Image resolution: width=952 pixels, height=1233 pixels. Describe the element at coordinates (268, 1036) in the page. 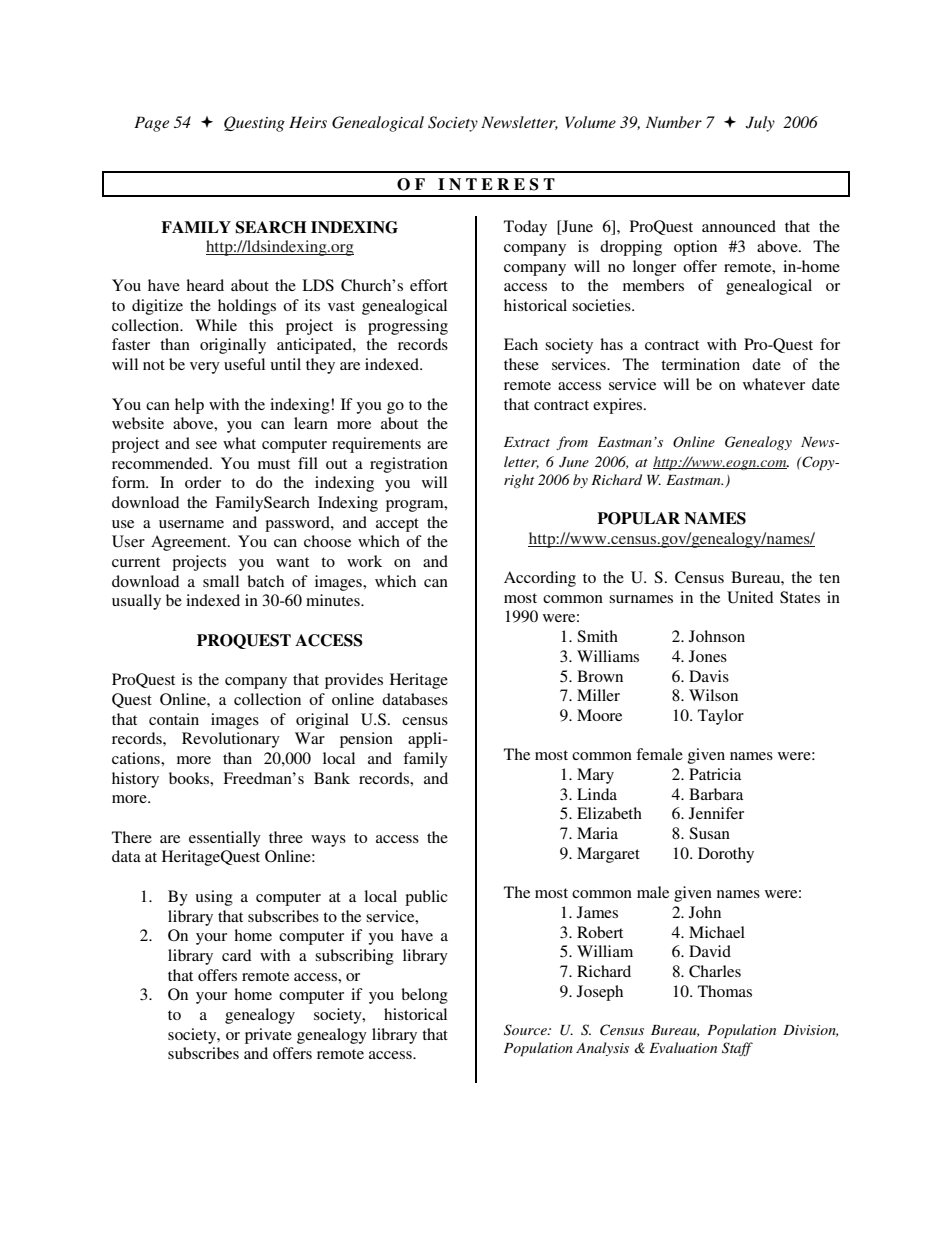

I see `private` at that location.
